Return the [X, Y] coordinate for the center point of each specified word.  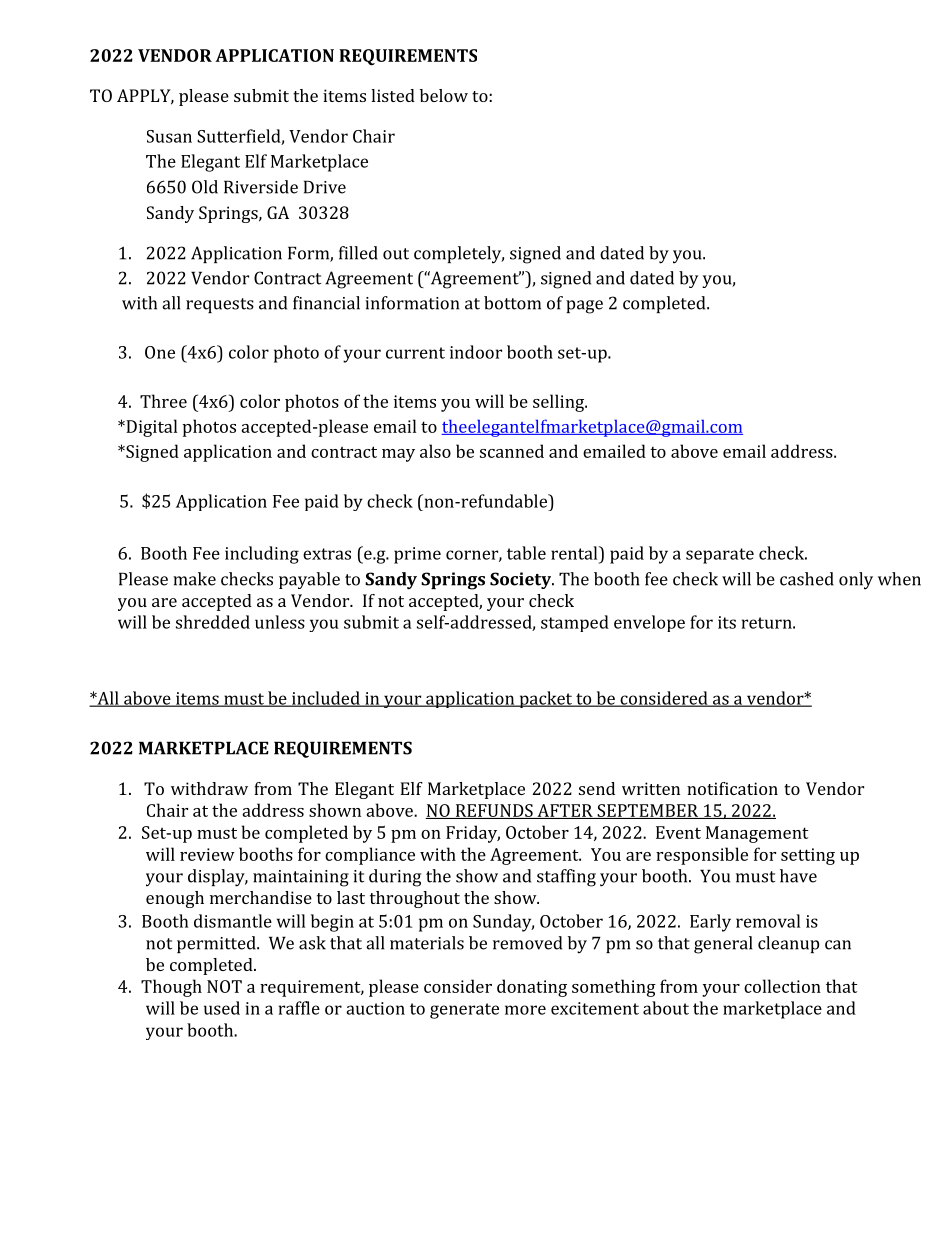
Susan [169, 136]
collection [782, 986]
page [584, 307]
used [222, 1008]
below [444, 95]
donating [532, 988]
